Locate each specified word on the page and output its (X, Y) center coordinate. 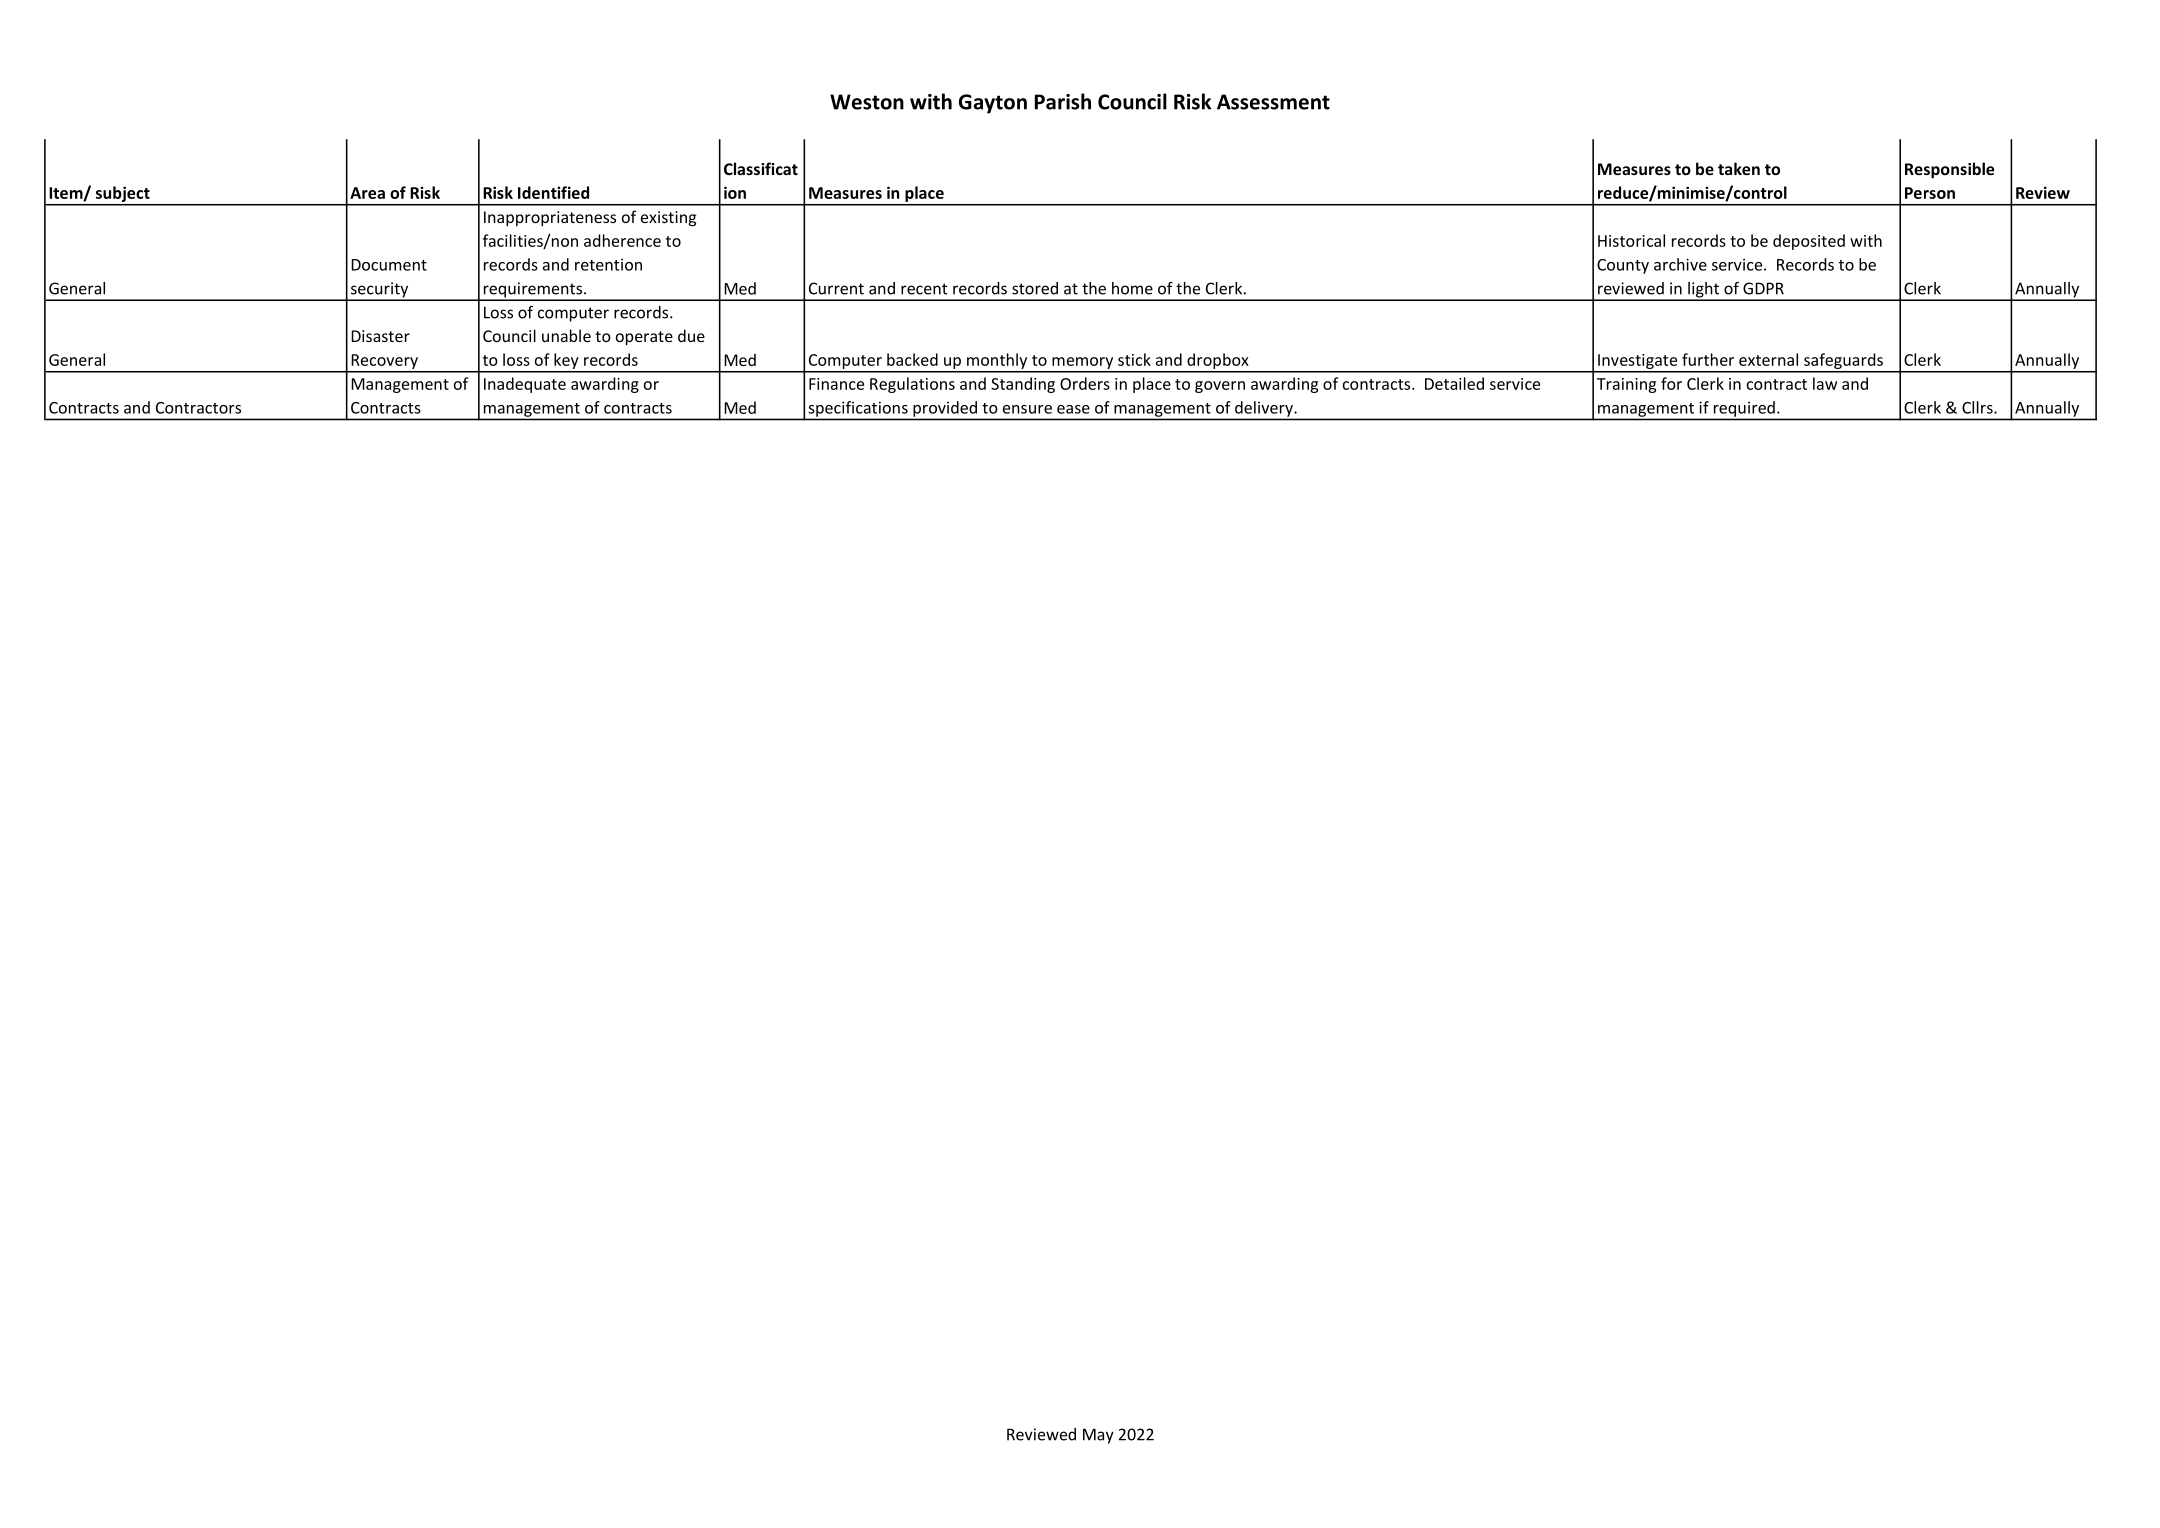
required (1744, 409)
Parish (1063, 101)
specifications (858, 409)
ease (1073, 409)
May (1098, 1436)
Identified (553, 192)
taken (1739, 168)
